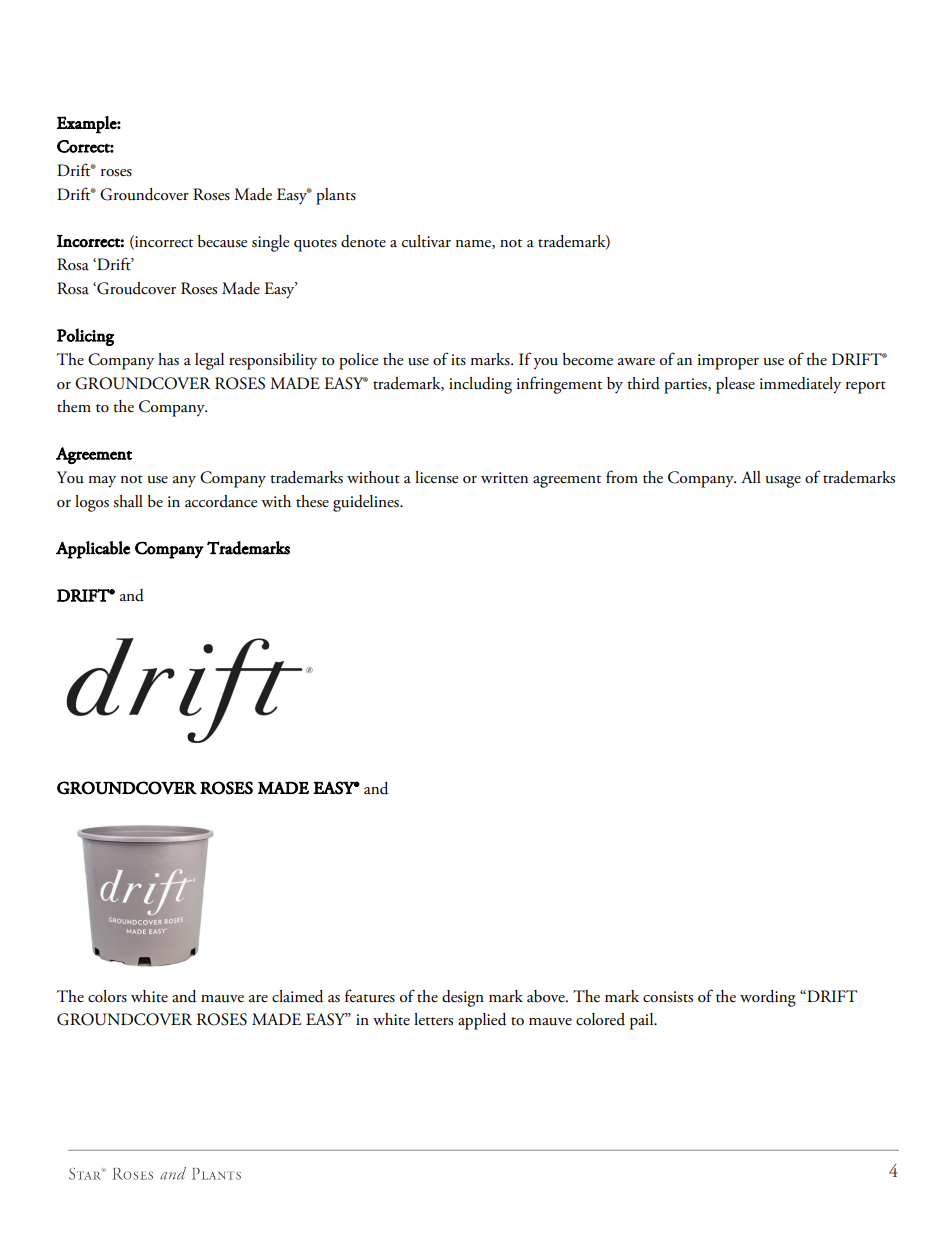  What do you see at coordinates (168, 359) in the document?
I see `has` at bounding box center [168, 359].
